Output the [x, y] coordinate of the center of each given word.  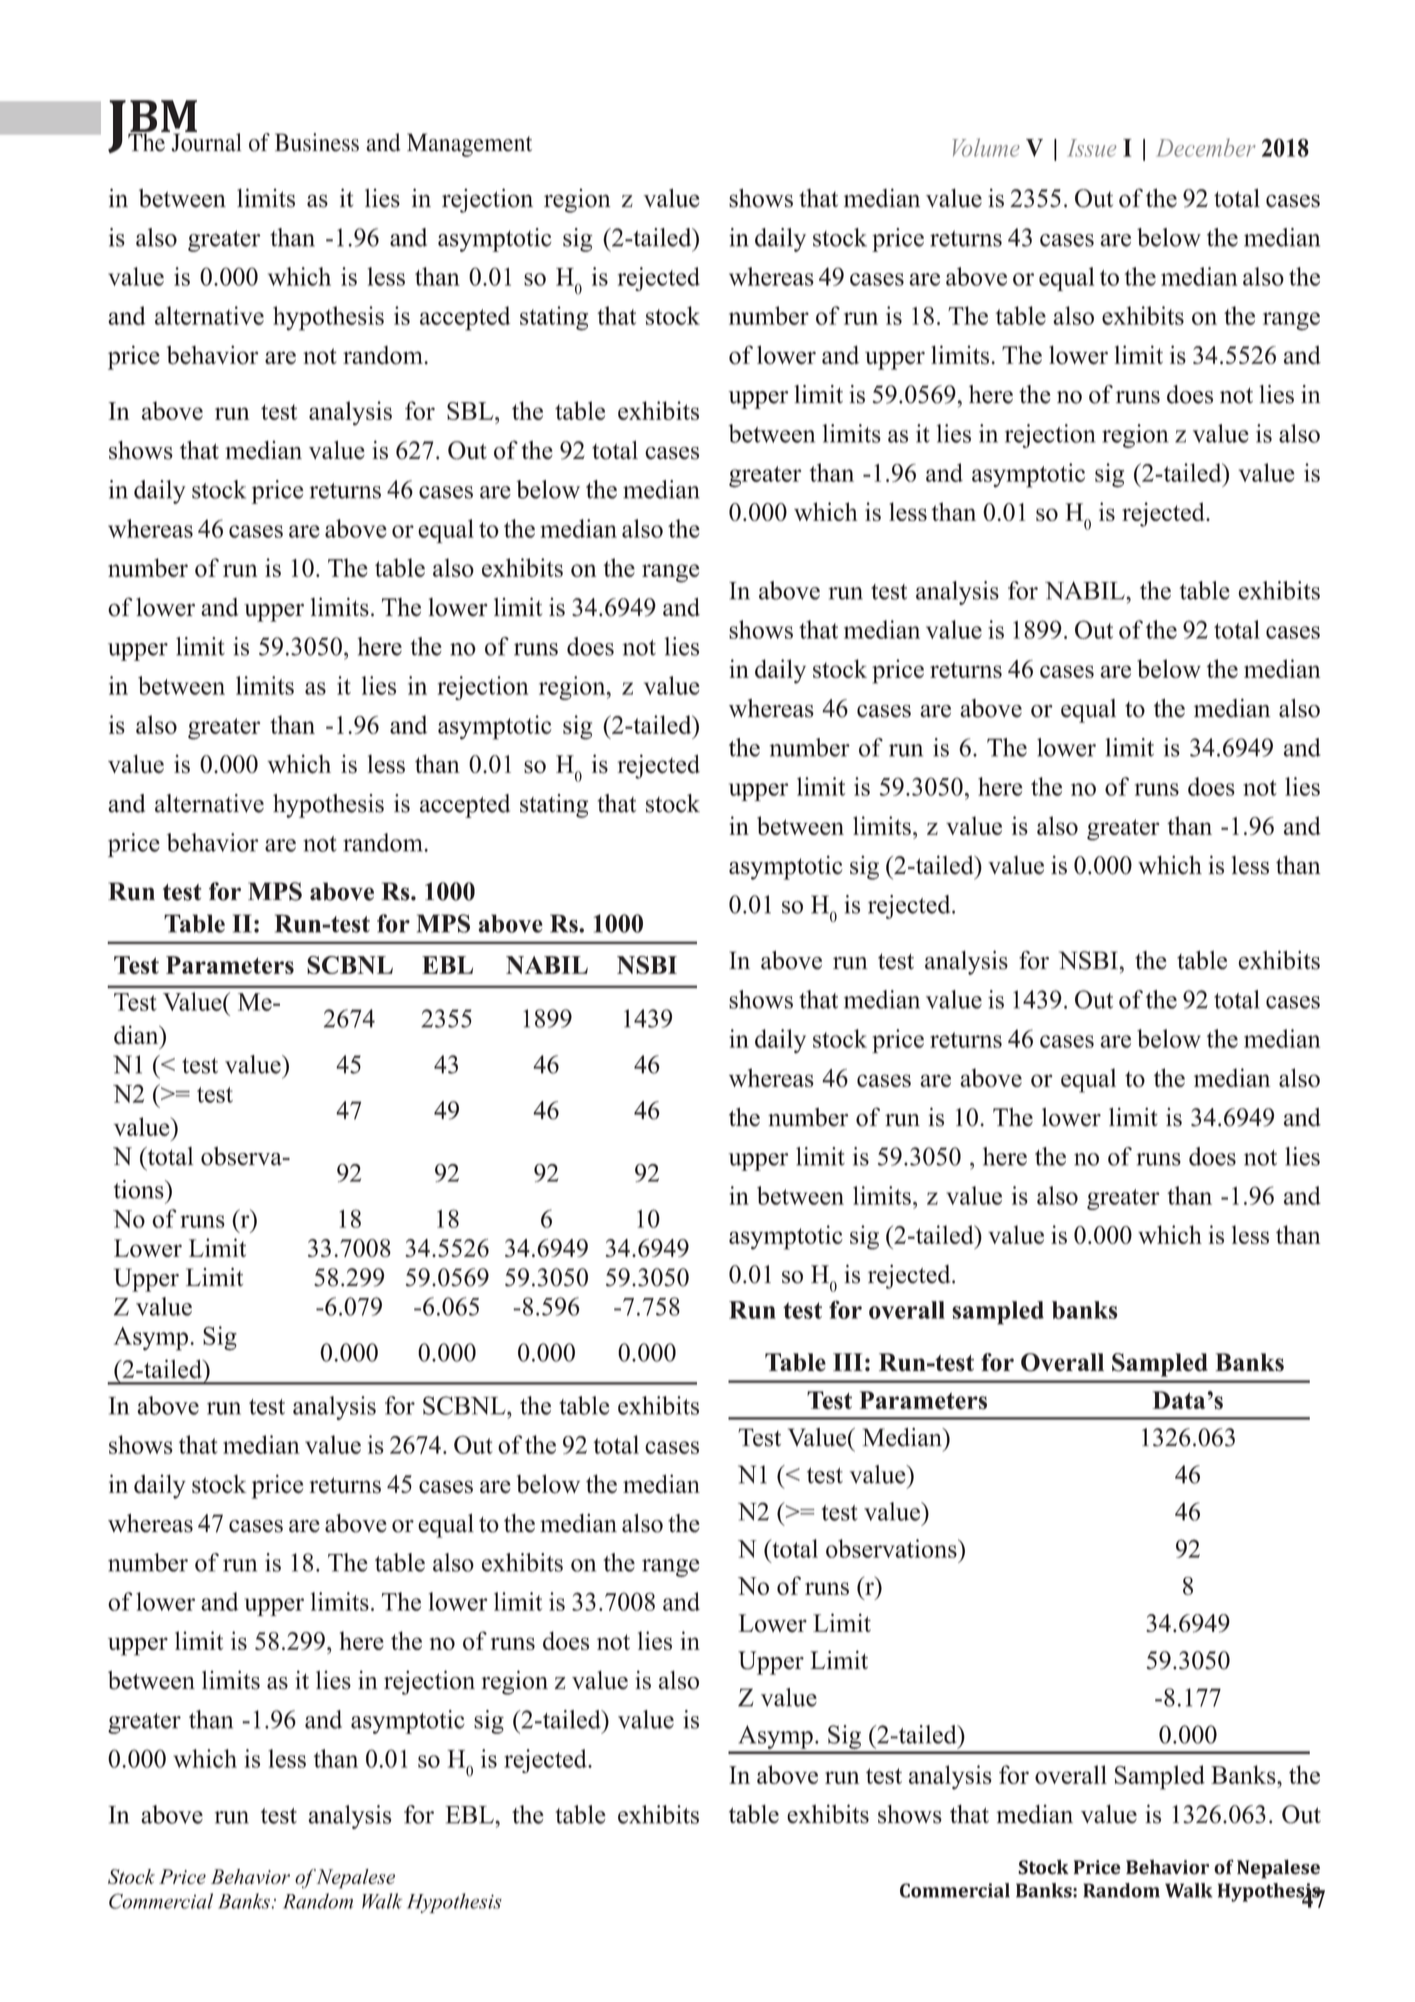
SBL [471, 411]
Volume [986, 147]
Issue [1092, 148]
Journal [205, 141]
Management [469, 145]
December [1206, 147]
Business [317, 142]
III [848, 1362]
